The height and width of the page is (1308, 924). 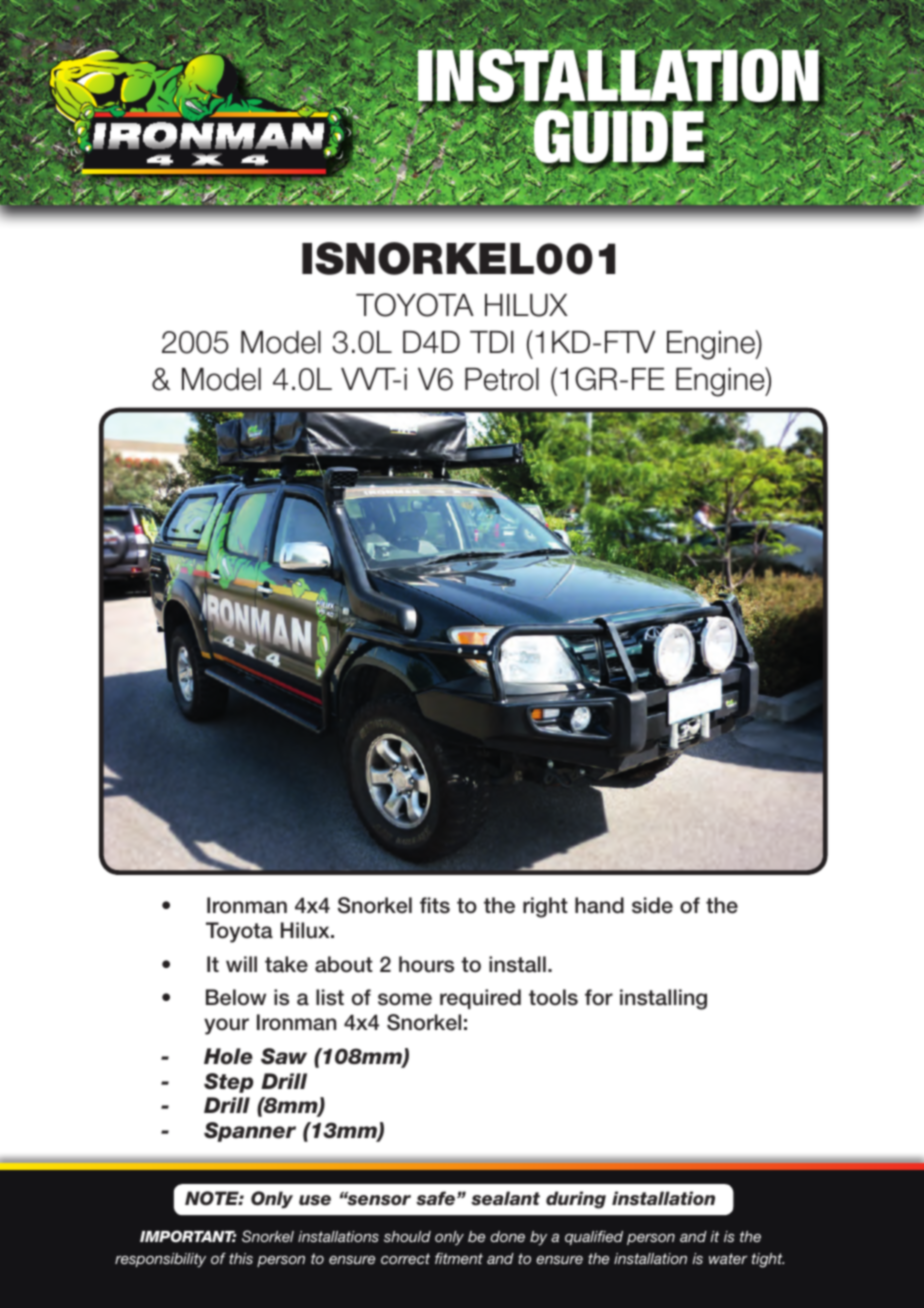 I want to click on right, so click(x=545, y=907).
